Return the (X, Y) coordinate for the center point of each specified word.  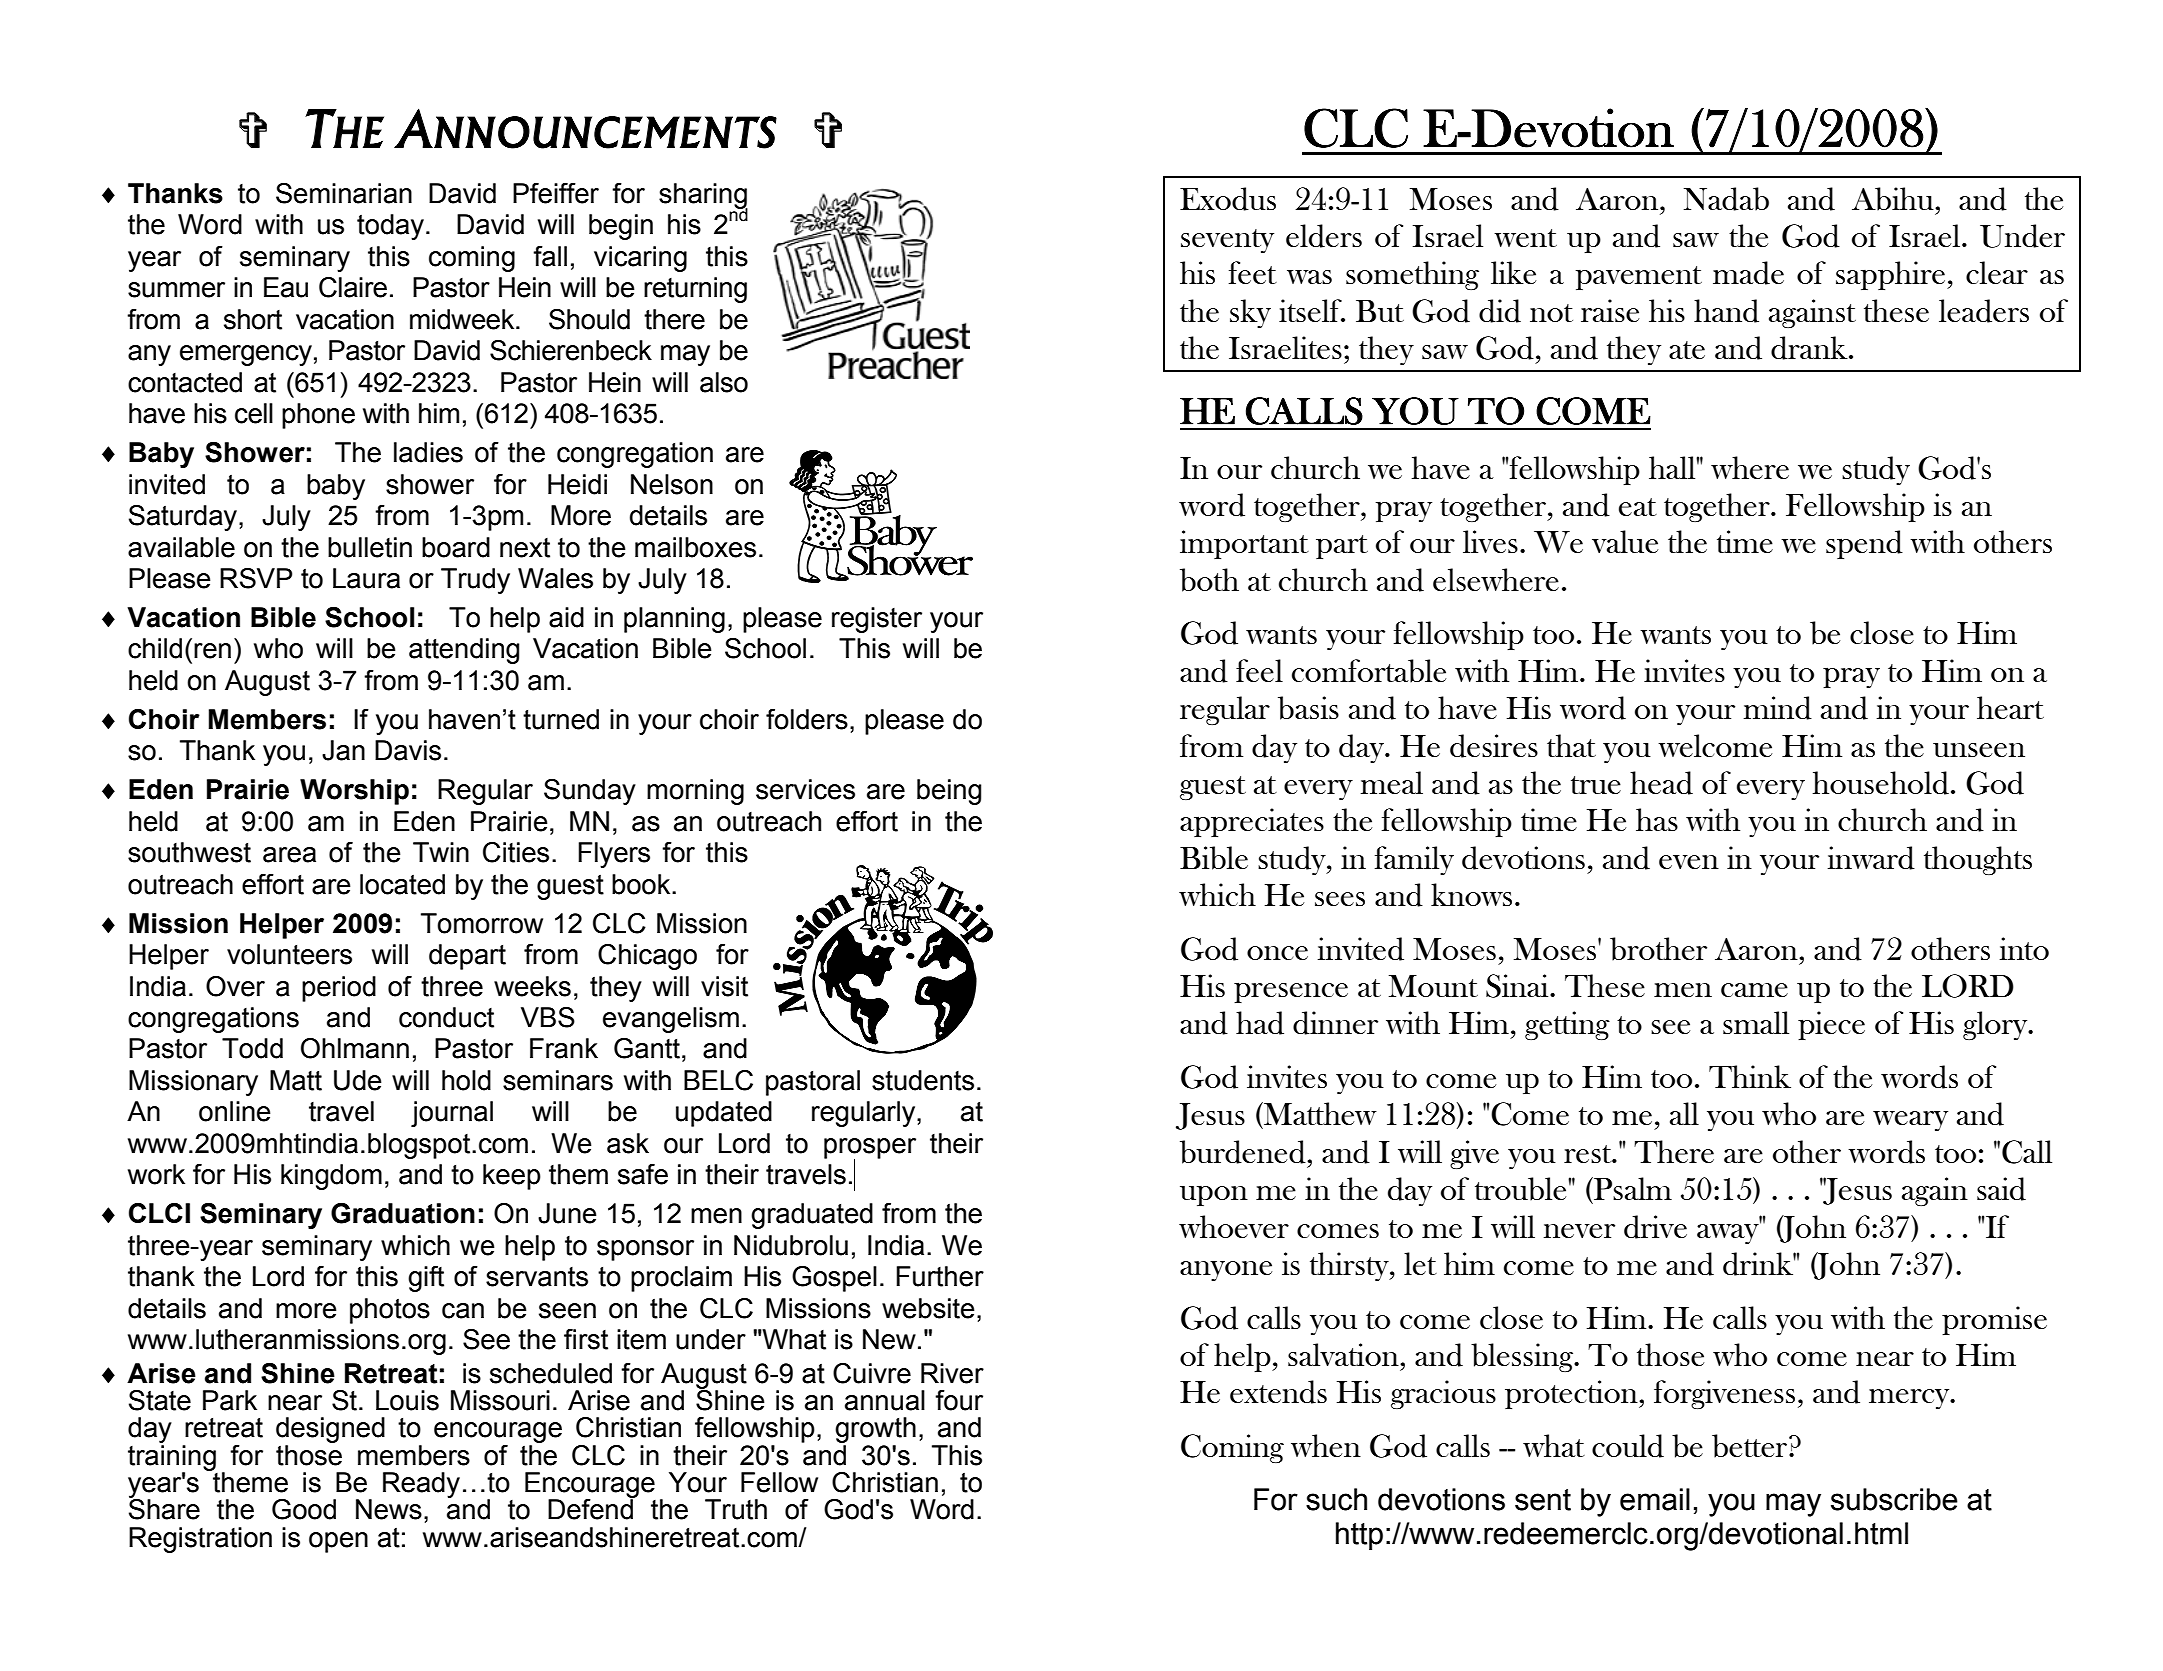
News (389, 1509)
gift (426, 1279)
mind (1778, 708)
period (339, 989)
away (1729, 1232)
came (1754, 990)
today (390, 227)
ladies (428, 452)
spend (1864, 544)
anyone (1226, 1271)
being (949, 792)
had (1260, 1023)
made (1748, 273)
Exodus (1228, 199)
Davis (408, 750)
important (1244, 544)
